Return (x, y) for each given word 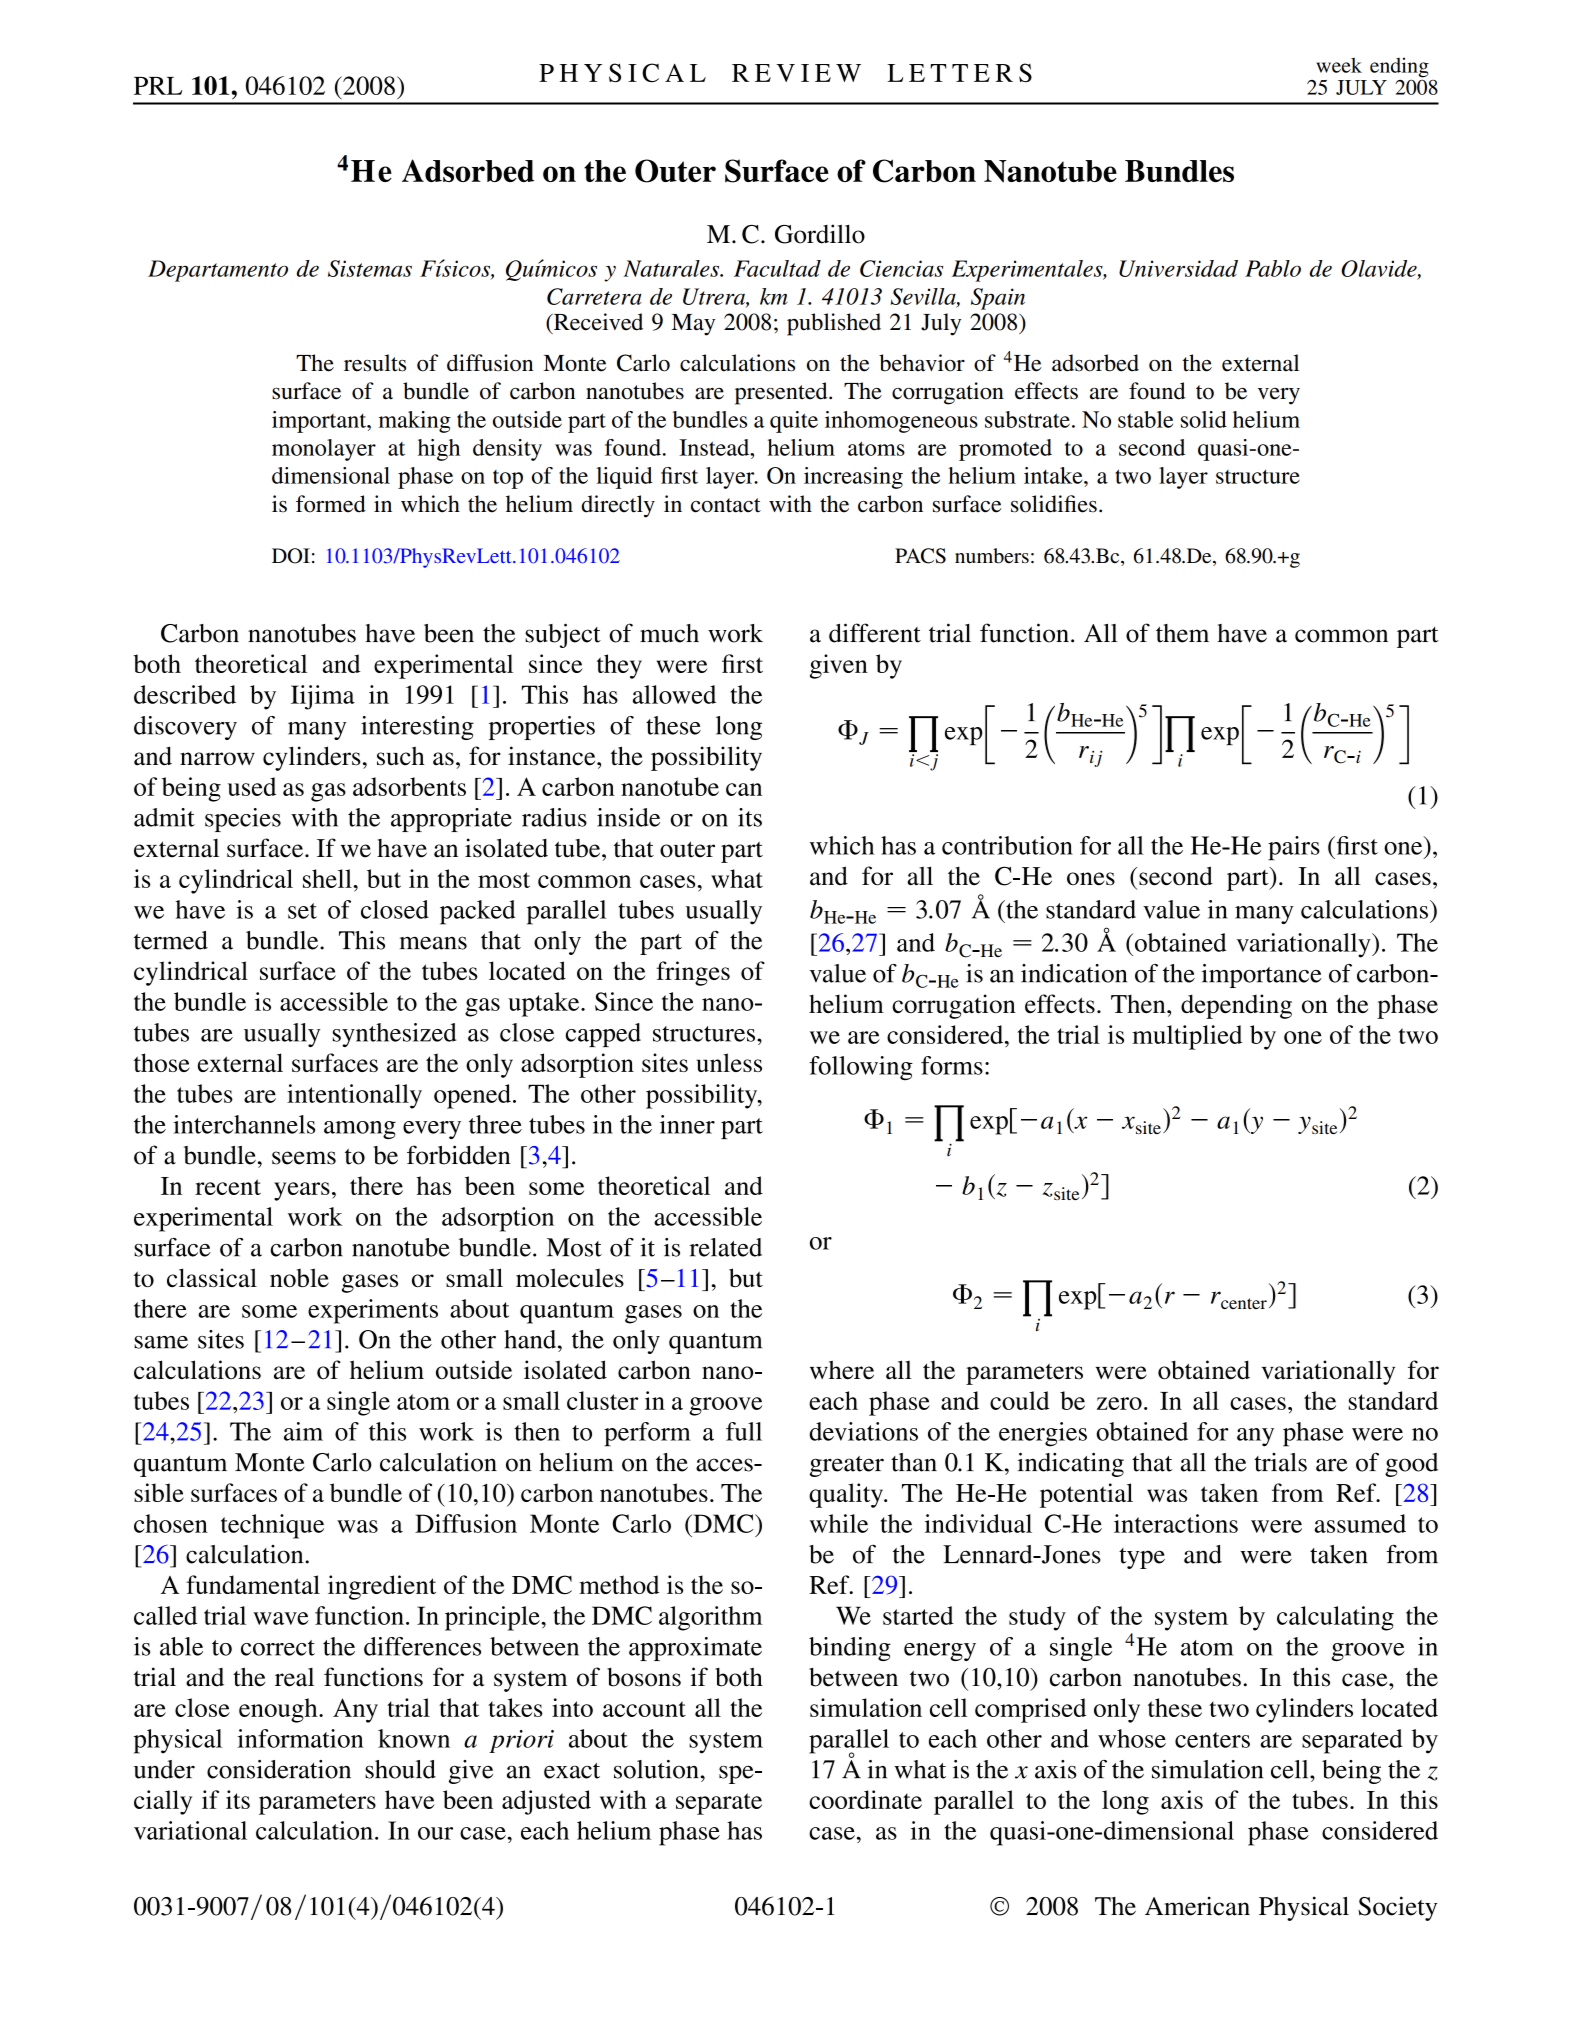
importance (1262, 976)
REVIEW (796, 73)
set (302, 911)
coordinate (865, 1799)
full (744, 1431)
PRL (158, 86)
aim (303, 1431)
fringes (693, 973)
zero (1119, 1403)
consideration (279, 1769)
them (1182, 633)
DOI (291, 556)
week (1339, 65)
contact (726, 505)
